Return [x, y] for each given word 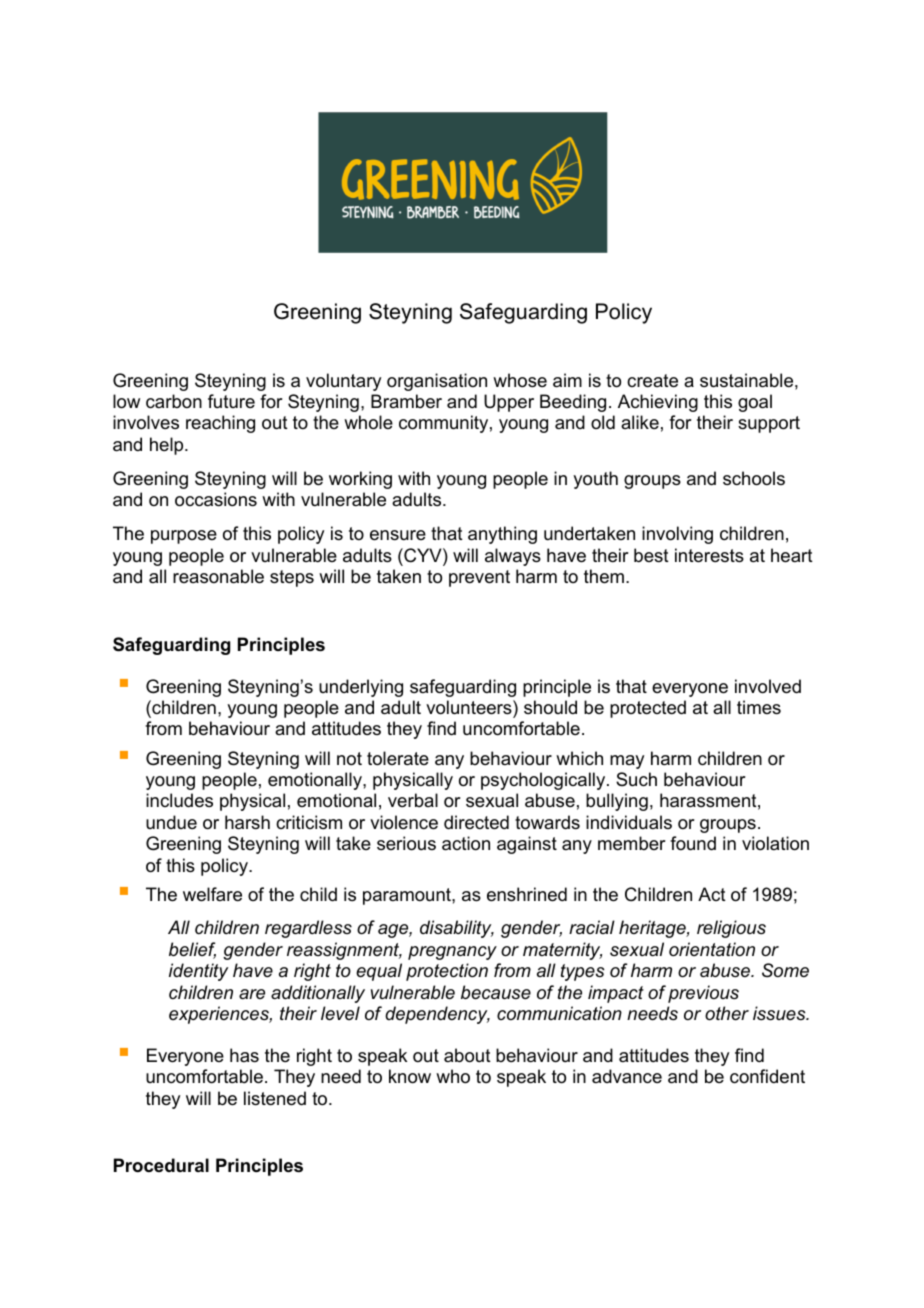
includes [179, 800]
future [231, 401]
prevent [479, 578]
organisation [437, 382]
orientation [712, 949]
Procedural [161, 1165]
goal [755, 403]
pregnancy [452, 953]
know [410, 1076]
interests [709, 555]
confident [767, 1076]
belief [192, 950]
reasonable [218, 576]
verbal [413, 800]
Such [636, 779]
